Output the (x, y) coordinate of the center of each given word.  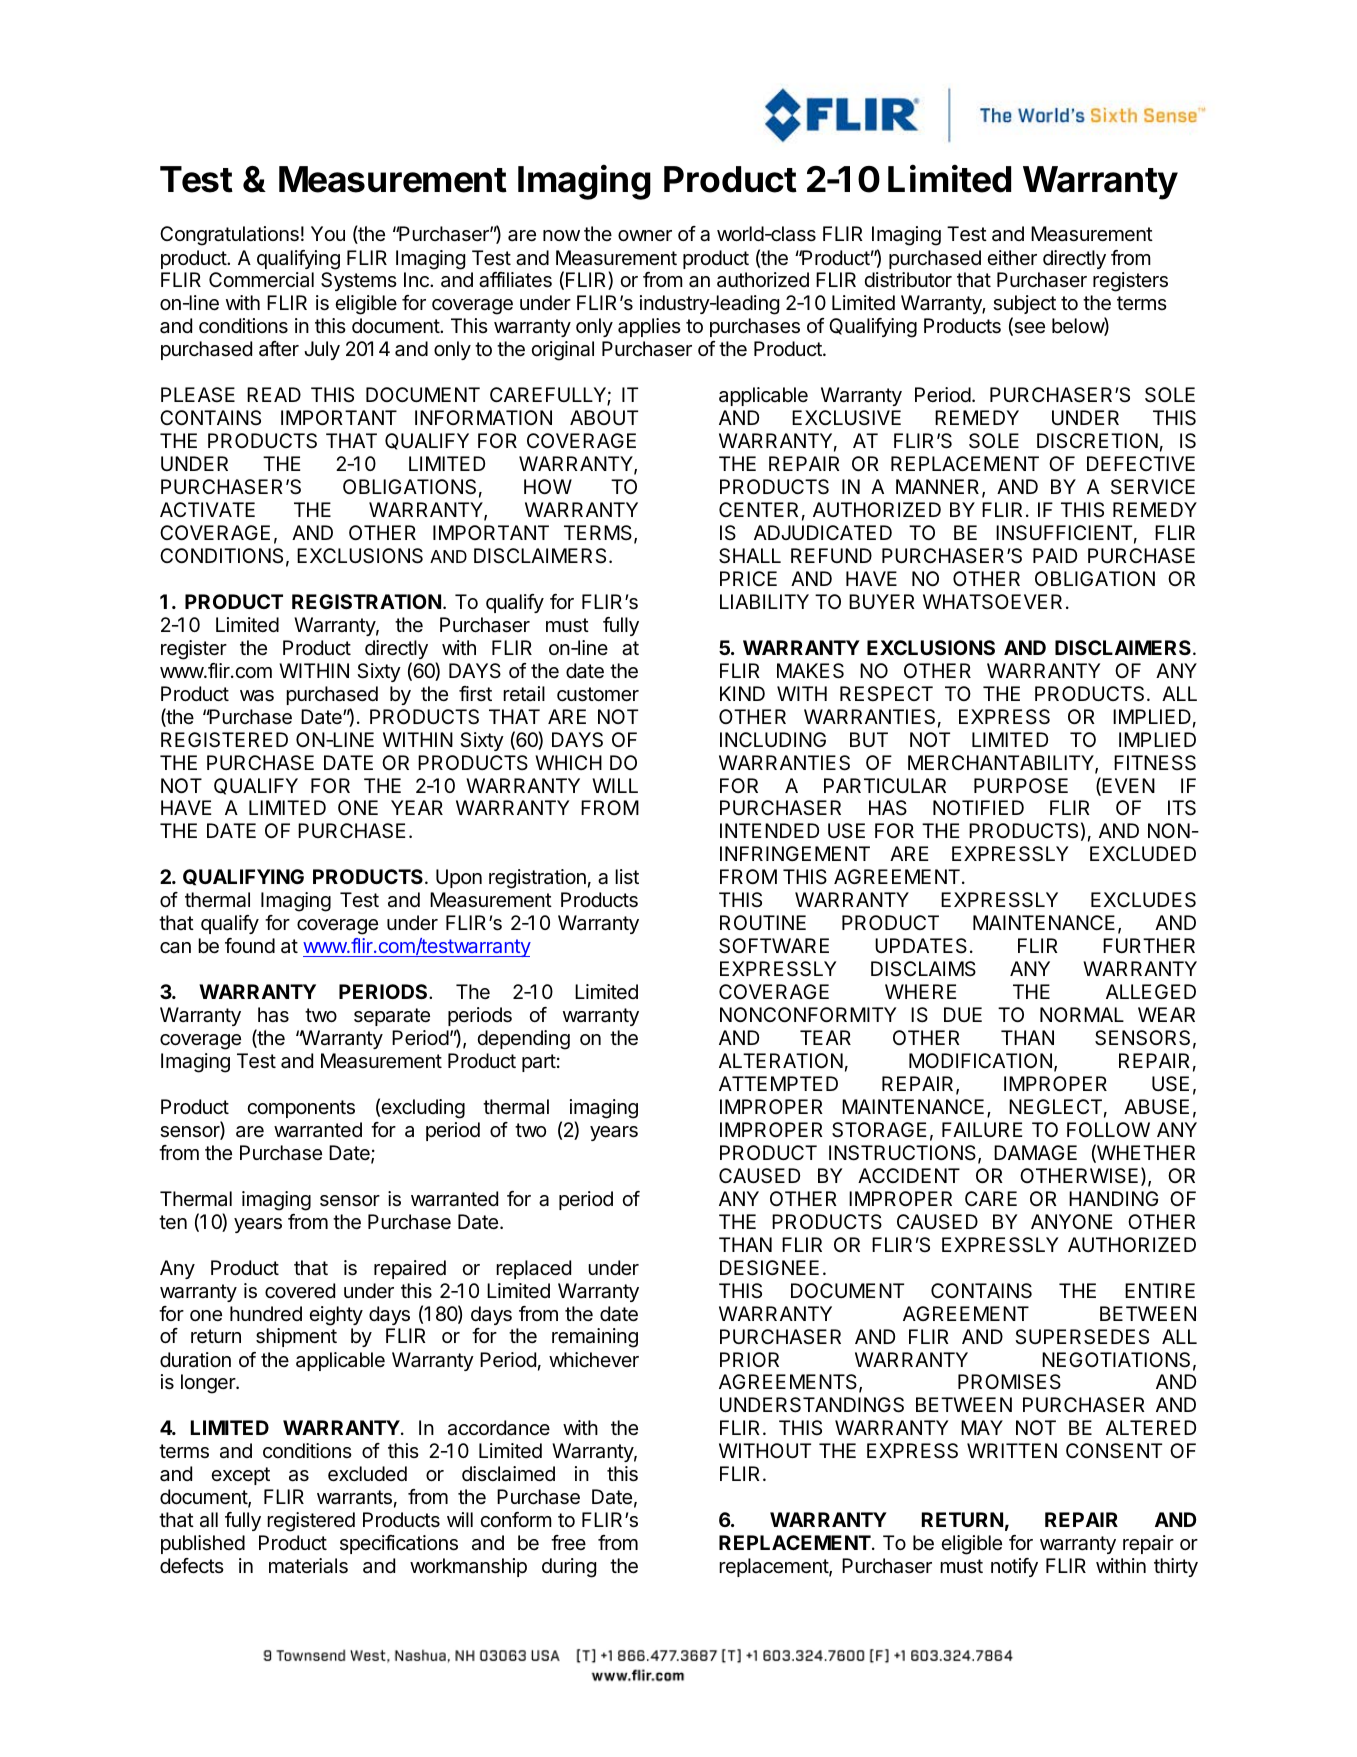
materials (308, 1566)
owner (645, 235)
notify (1014, 1567)
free (568, 1542)
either (1012, 257)
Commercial (261, 280)
